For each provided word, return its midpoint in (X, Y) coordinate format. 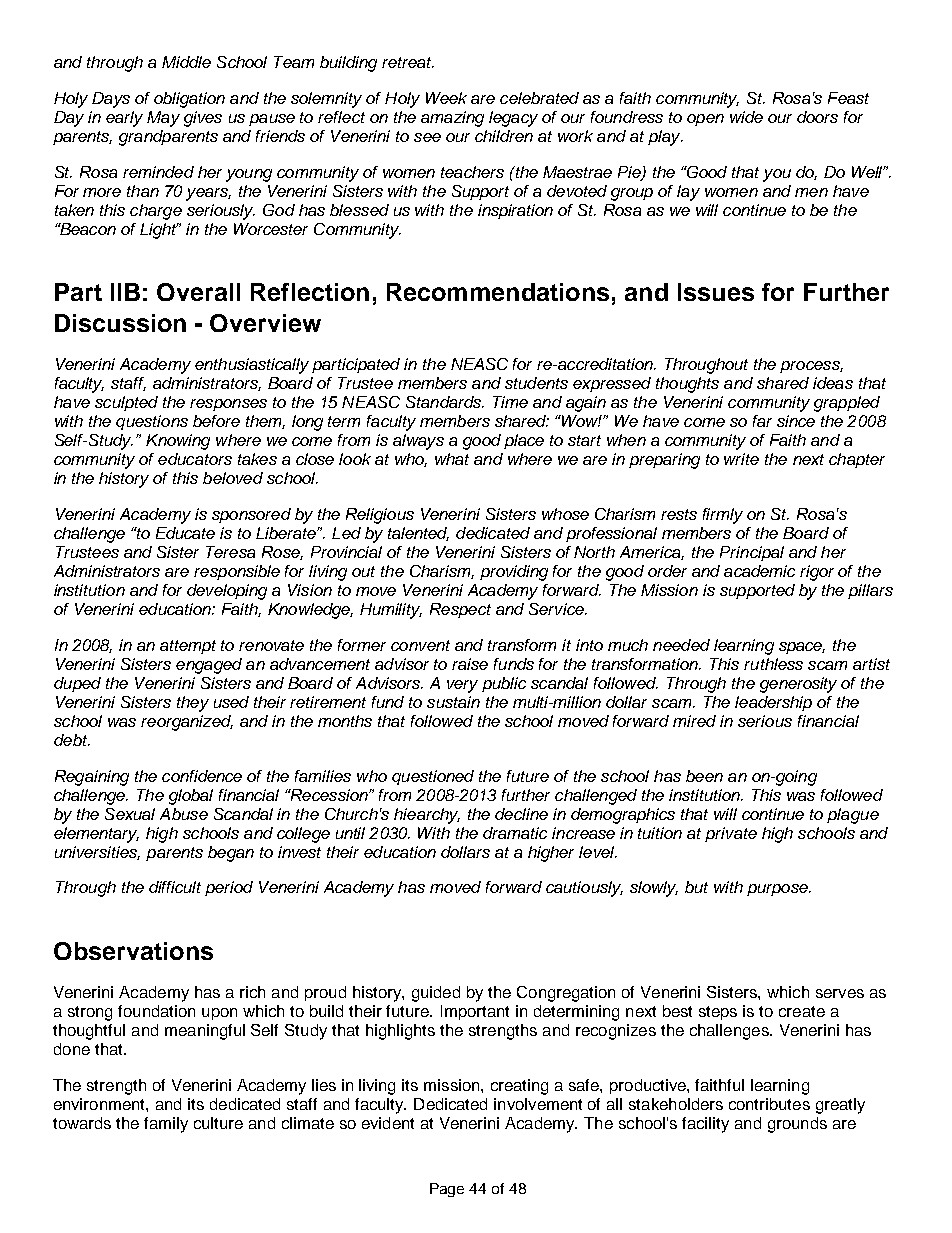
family (166, 1125)
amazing (452, 119)
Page (447, 1190)
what (452, 459)
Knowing (178, 442)
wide (746, 117)
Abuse (184, 814)
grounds (797, 1125)
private (731, 834)
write (741, 459)
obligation (189, 100)
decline (521, 814)
